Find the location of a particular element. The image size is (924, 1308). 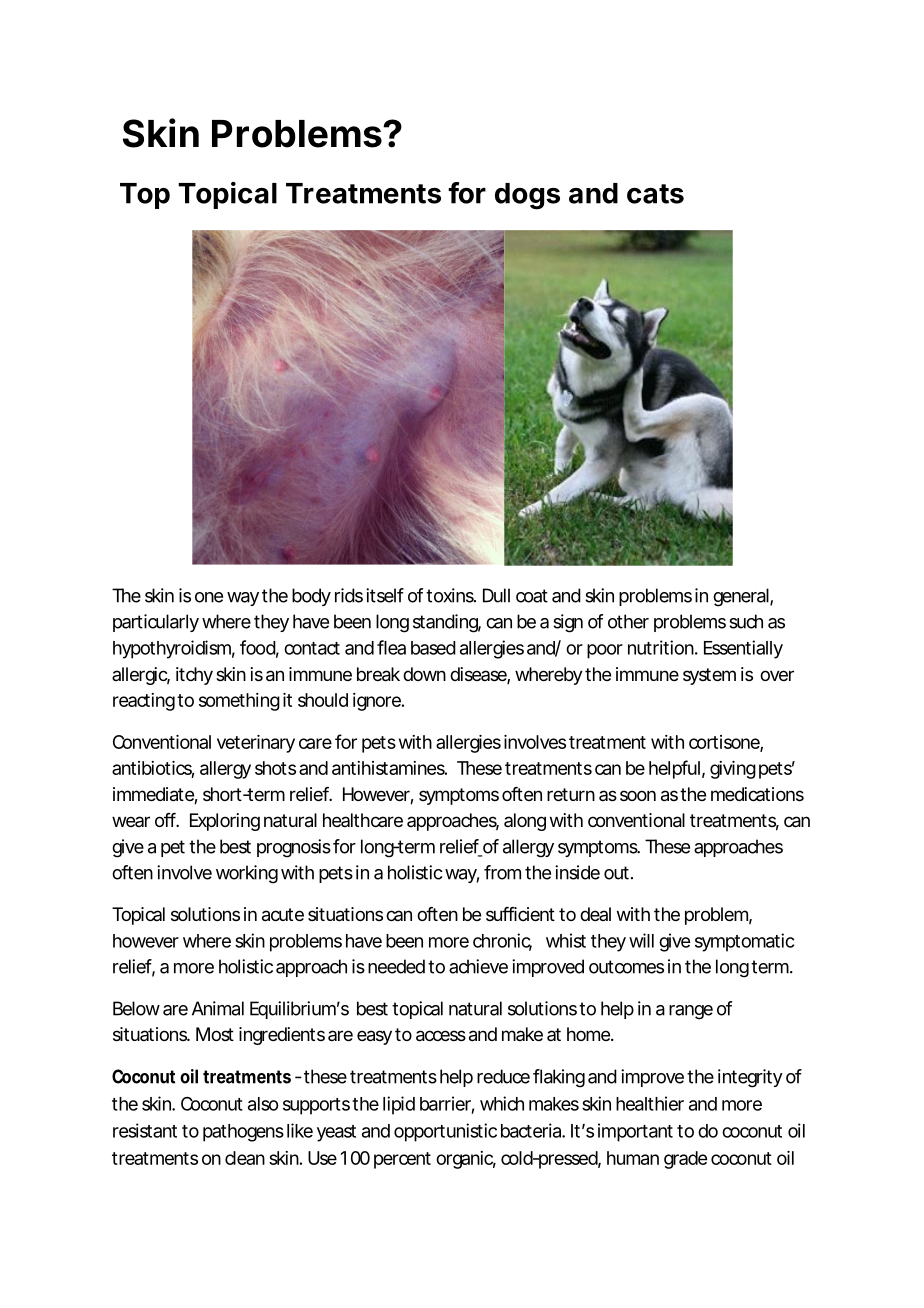

disease is located at coordinates (480, 675).
